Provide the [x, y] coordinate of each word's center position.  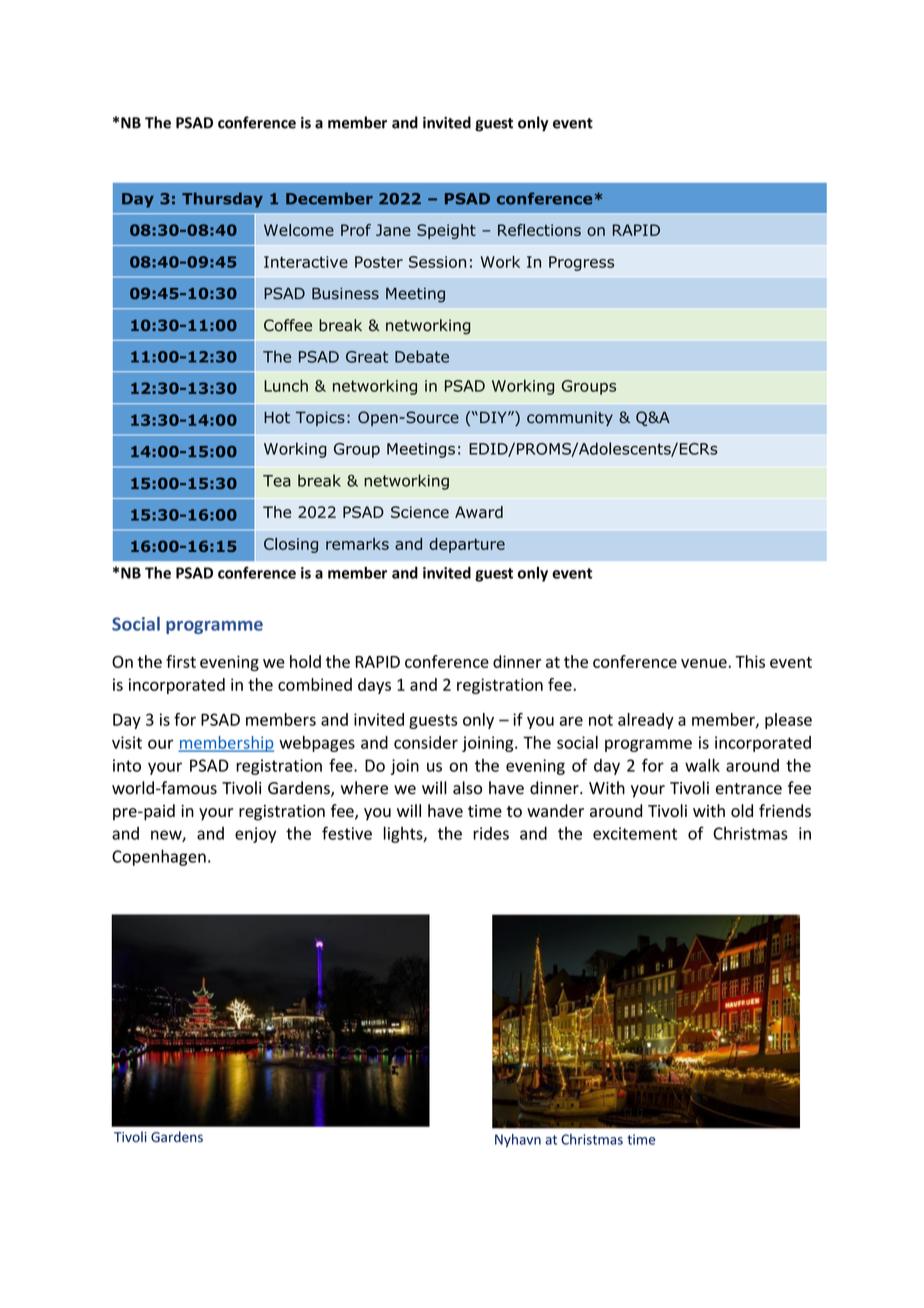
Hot [277, 417]
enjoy [255, 835]
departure [467, 545]
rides [491, 833]
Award [479, 512]
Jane [393, 230]
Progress [581, 263]
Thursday [222, 200]
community [570, 418]
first [181, 661]
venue [705, 663]
